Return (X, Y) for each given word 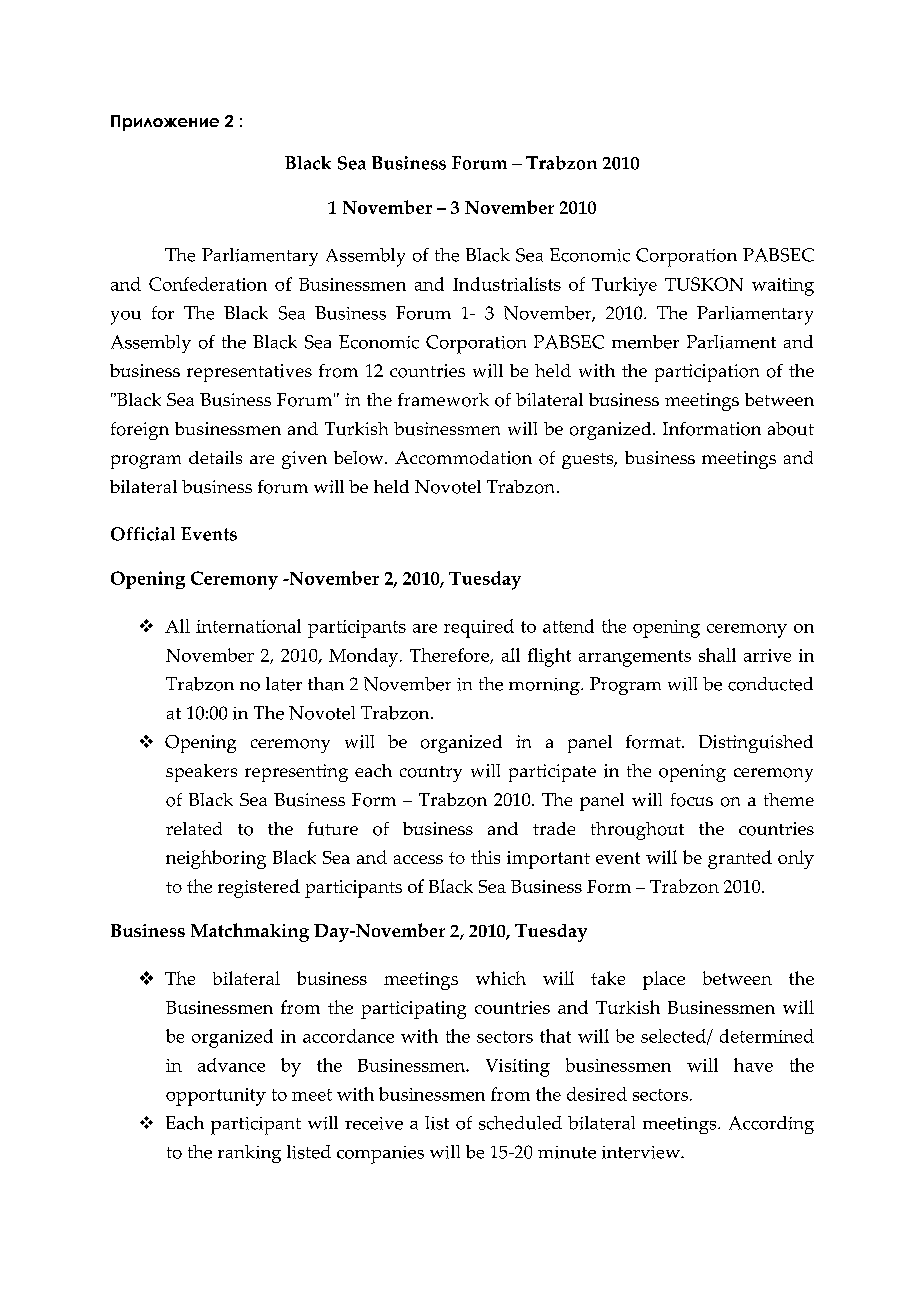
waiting (783, 287)
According (771, 1125)
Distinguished (756, 744)
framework (443, 400)
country (431, 774)
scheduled (520, 1123)
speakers (201, 773)
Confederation (208, 284)
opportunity (216, 1097)
